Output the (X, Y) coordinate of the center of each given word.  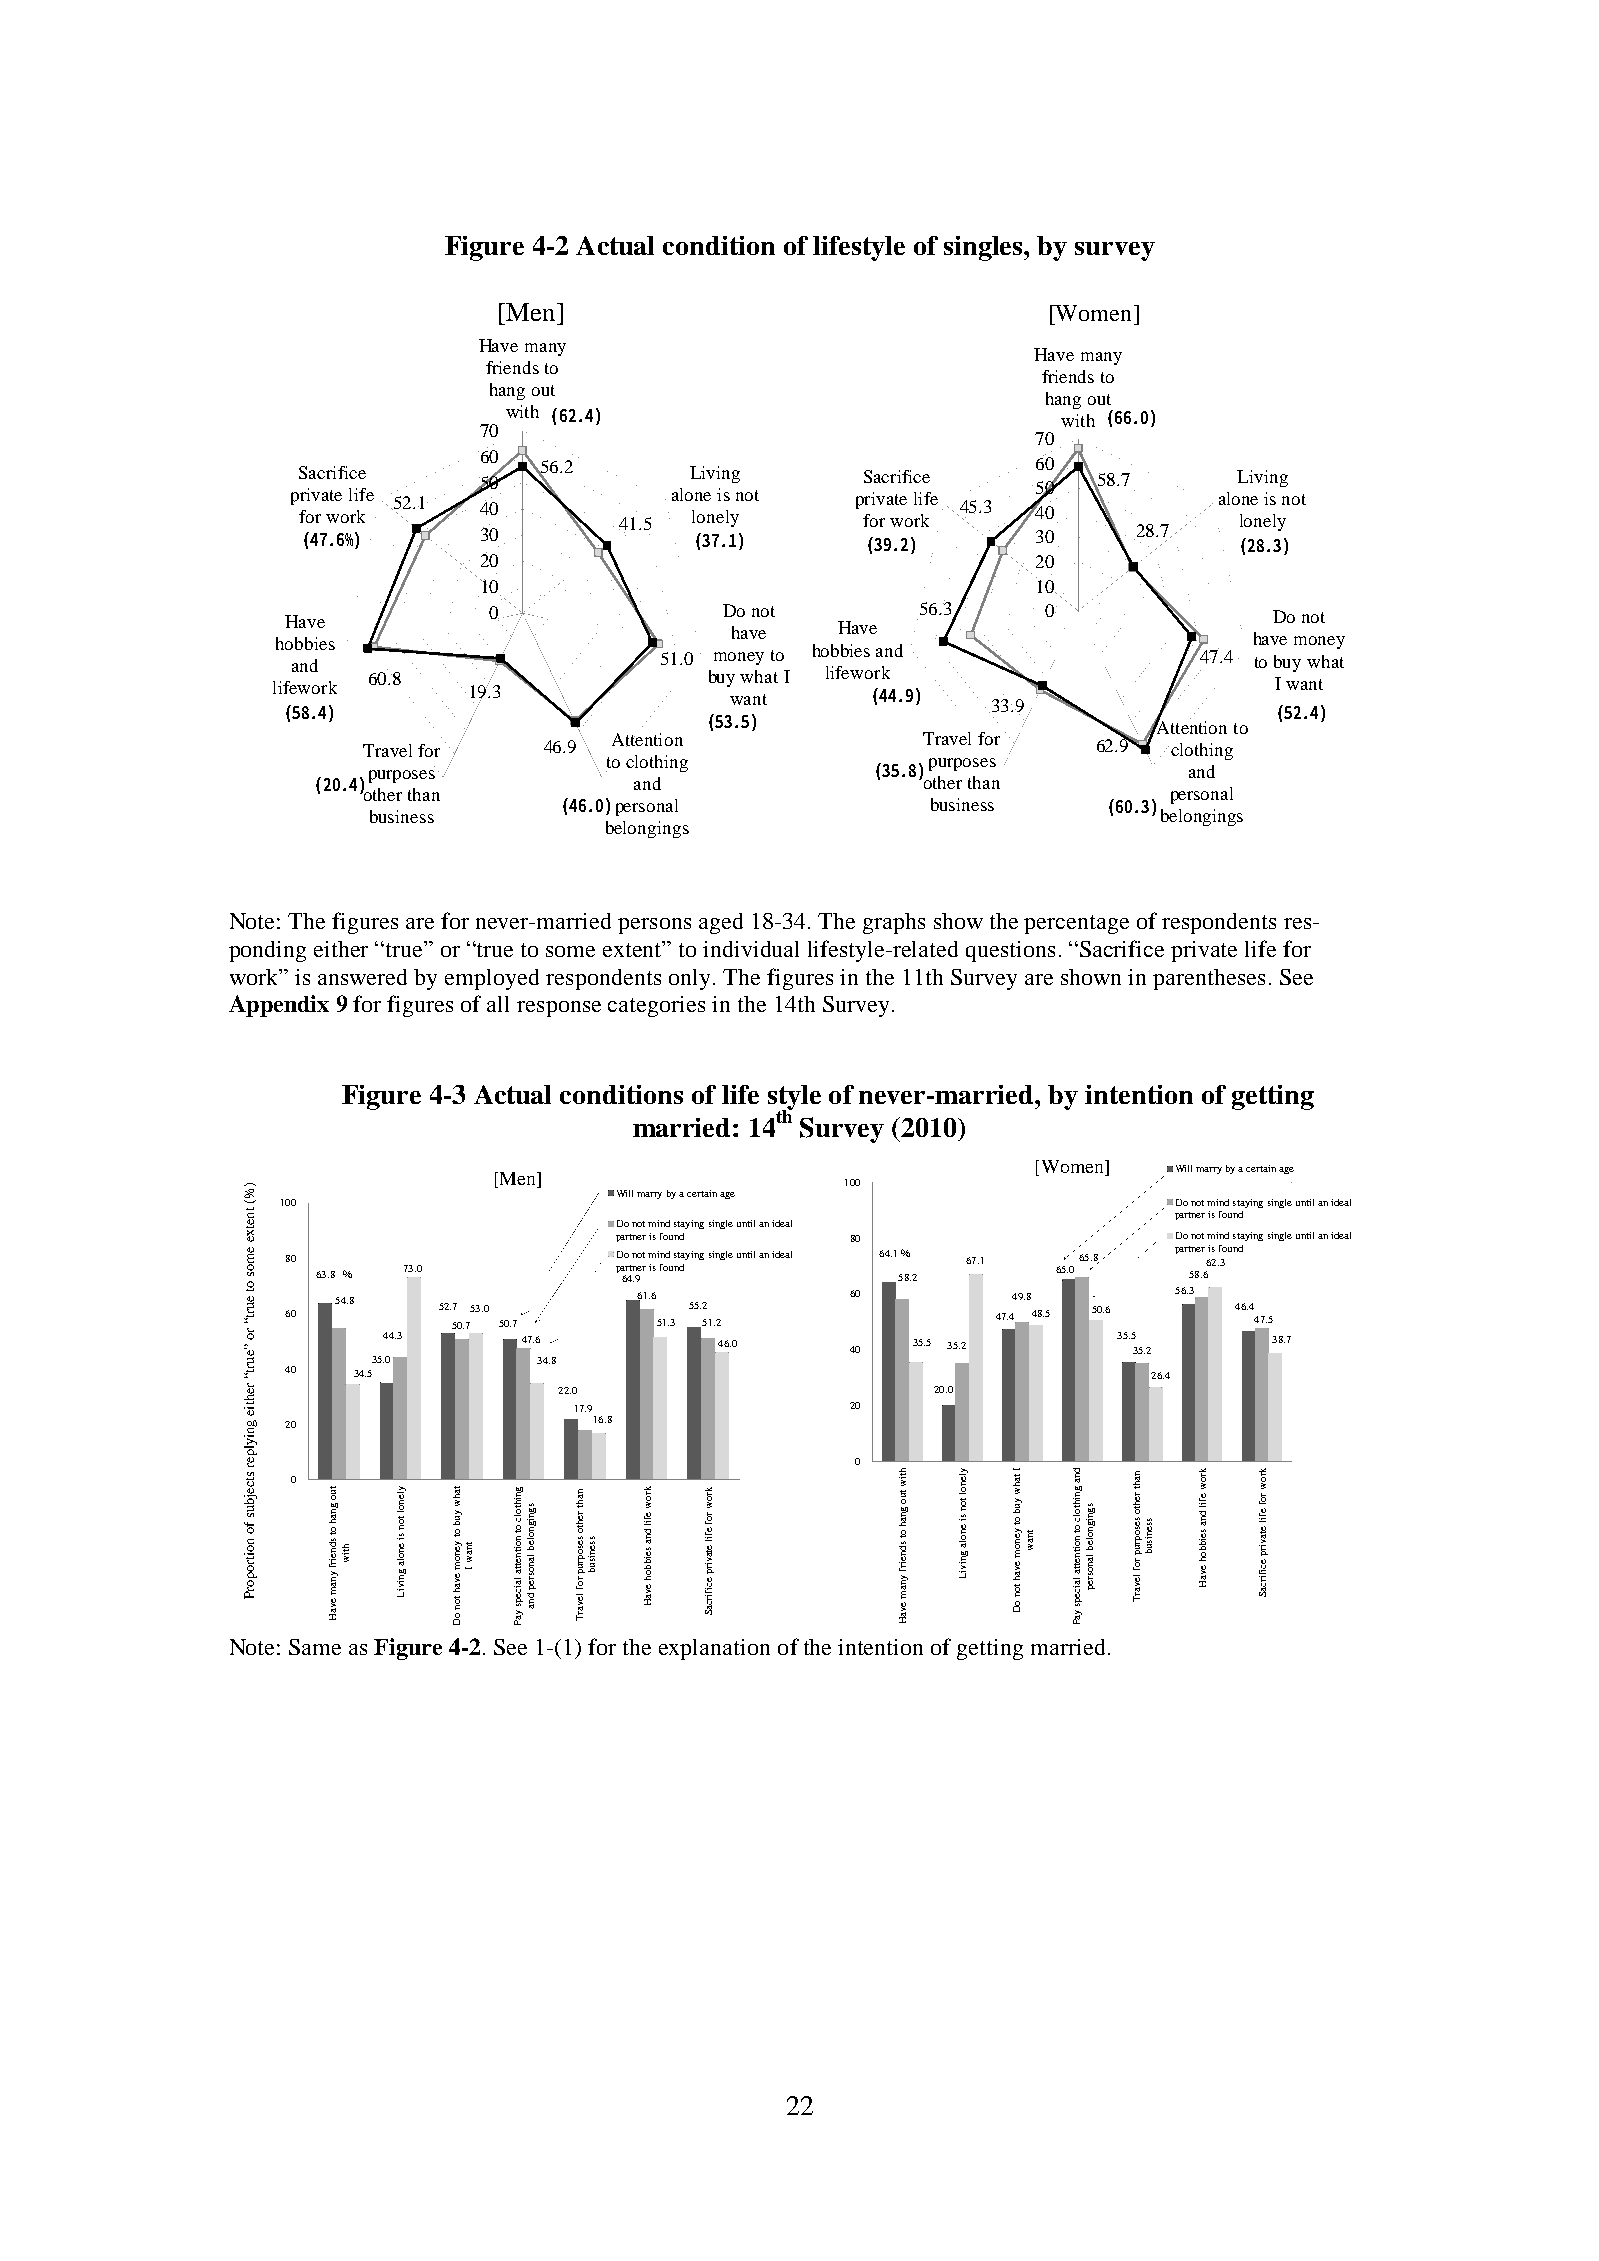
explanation (714, 1649)
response (559, 1009)
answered (362, 977)
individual (751, 949)
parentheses (1209, 979)
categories (656, 1006)
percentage (1076, 924)
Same (315, 1647)
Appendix (279, 1006)
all (498, 1004)
